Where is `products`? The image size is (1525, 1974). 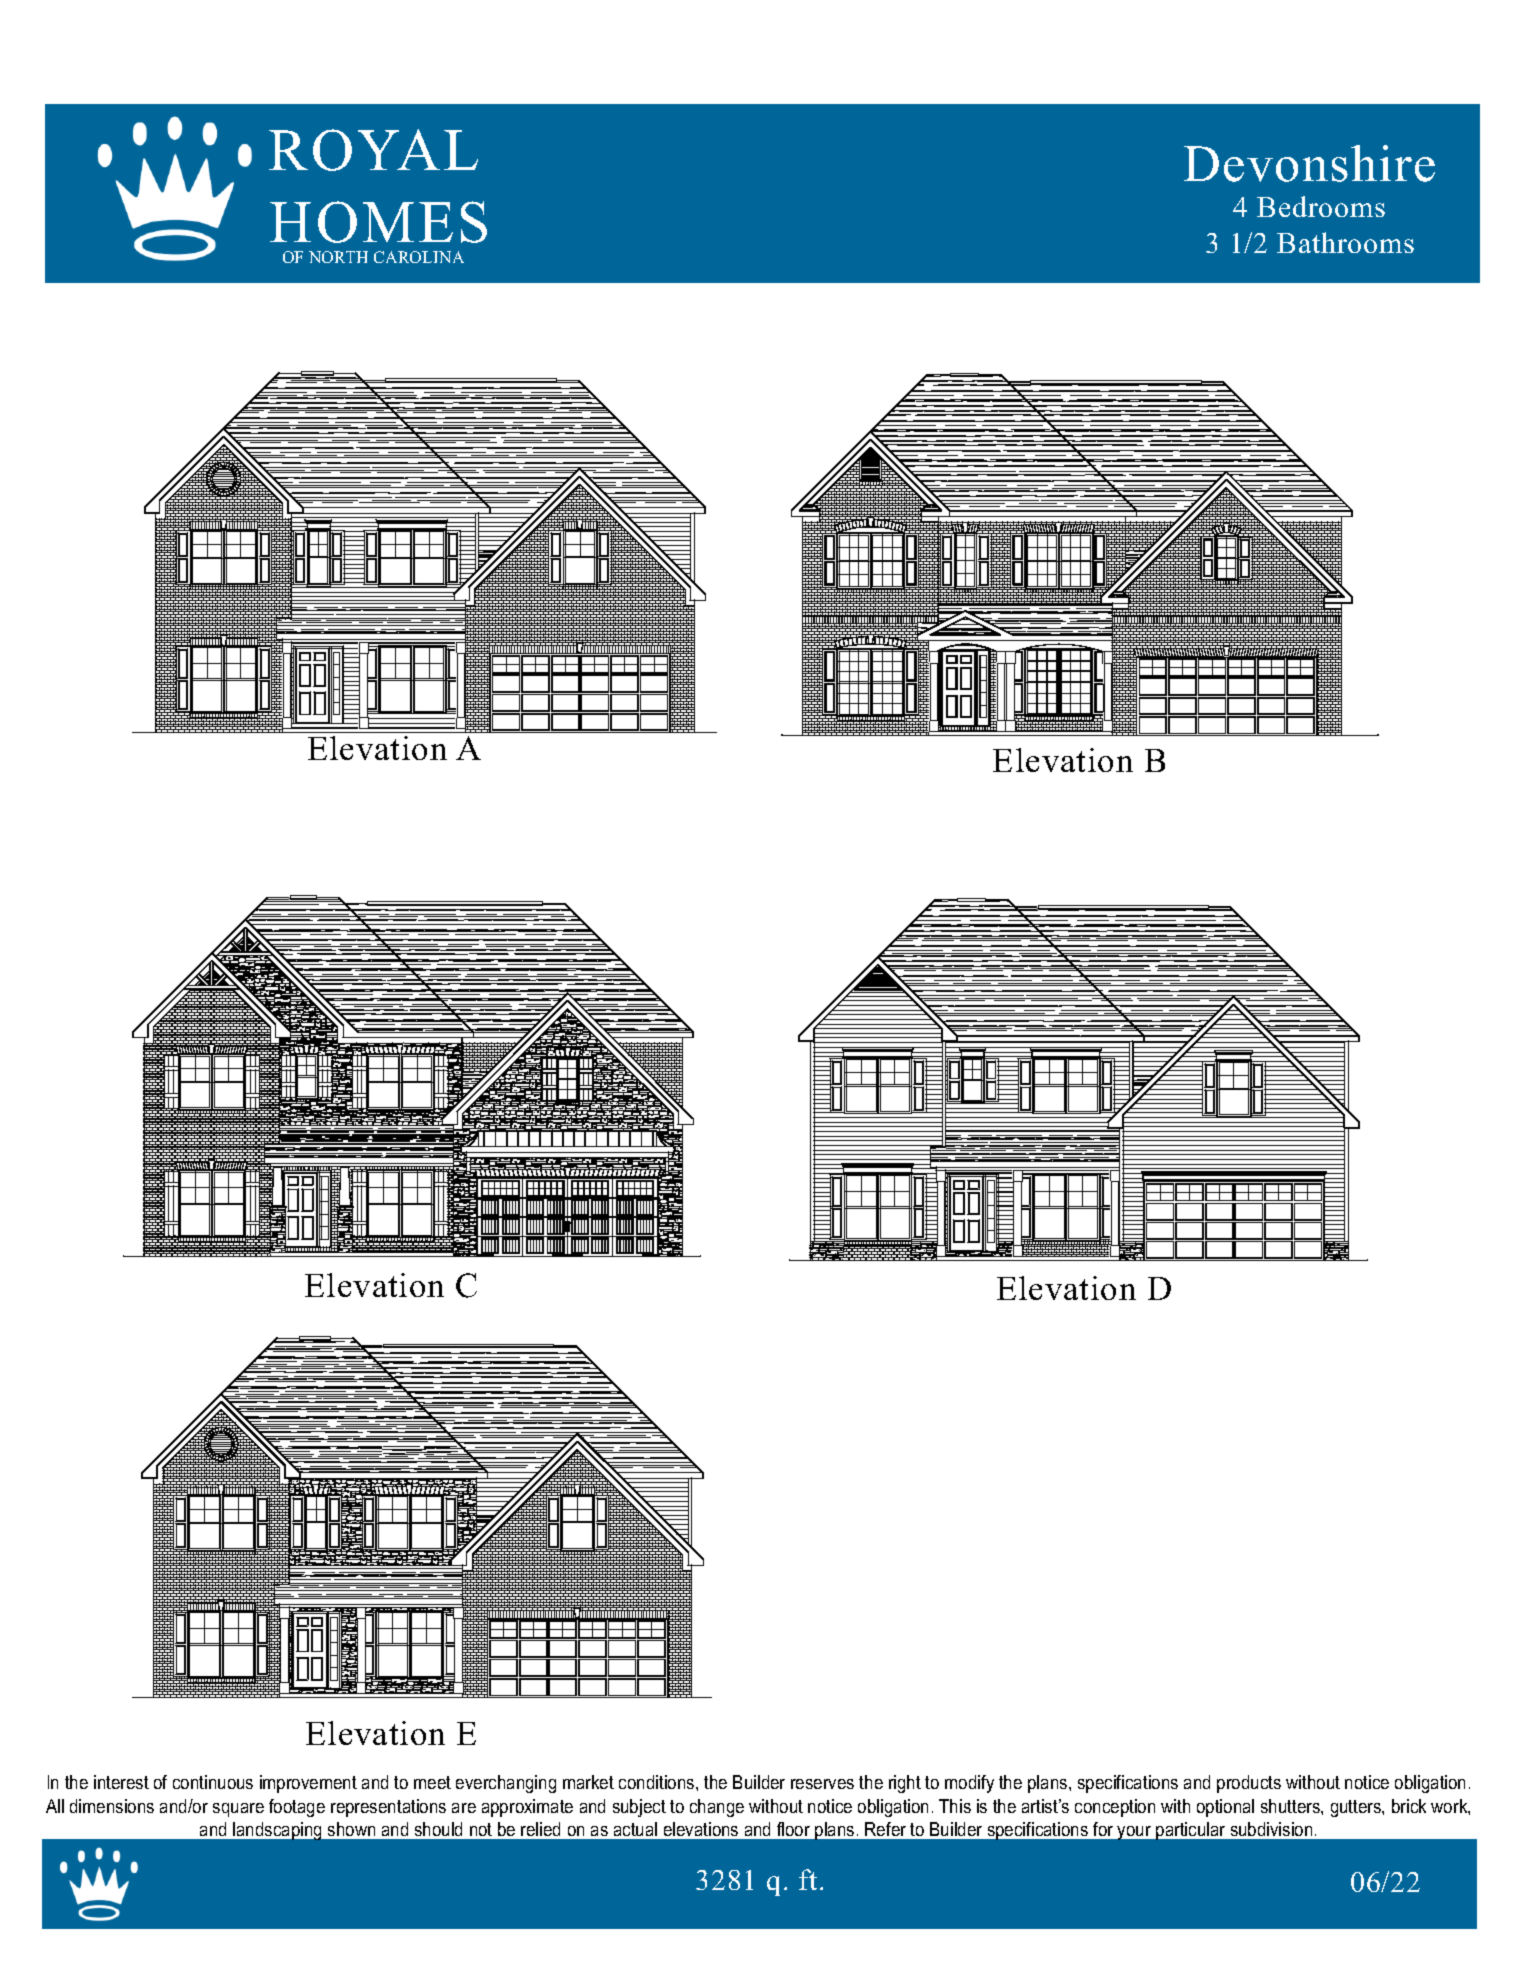 products is located at coordinates (1249, 1784).
